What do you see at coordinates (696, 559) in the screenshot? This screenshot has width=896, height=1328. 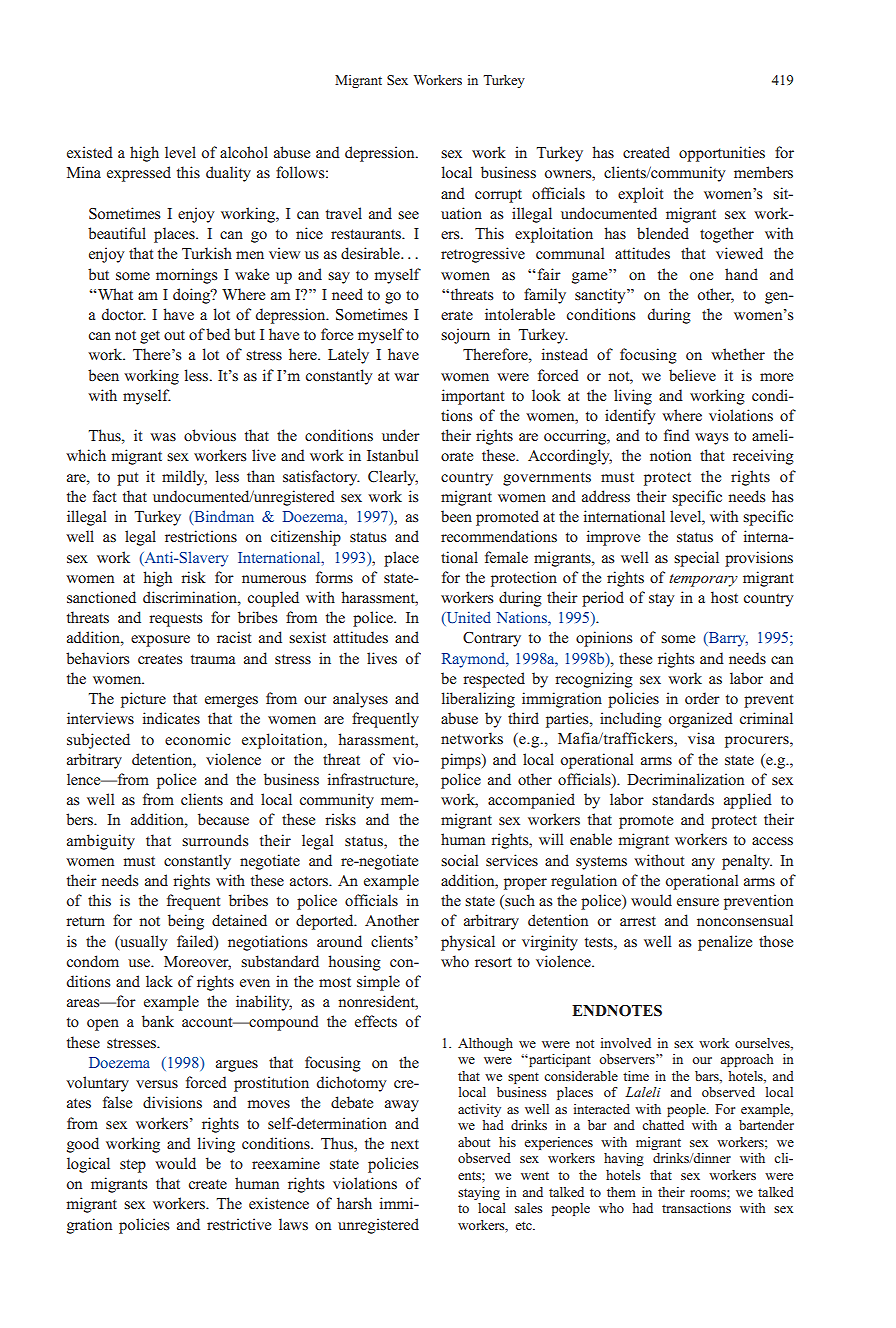 I see `special` at bounding box center [696, 559].
